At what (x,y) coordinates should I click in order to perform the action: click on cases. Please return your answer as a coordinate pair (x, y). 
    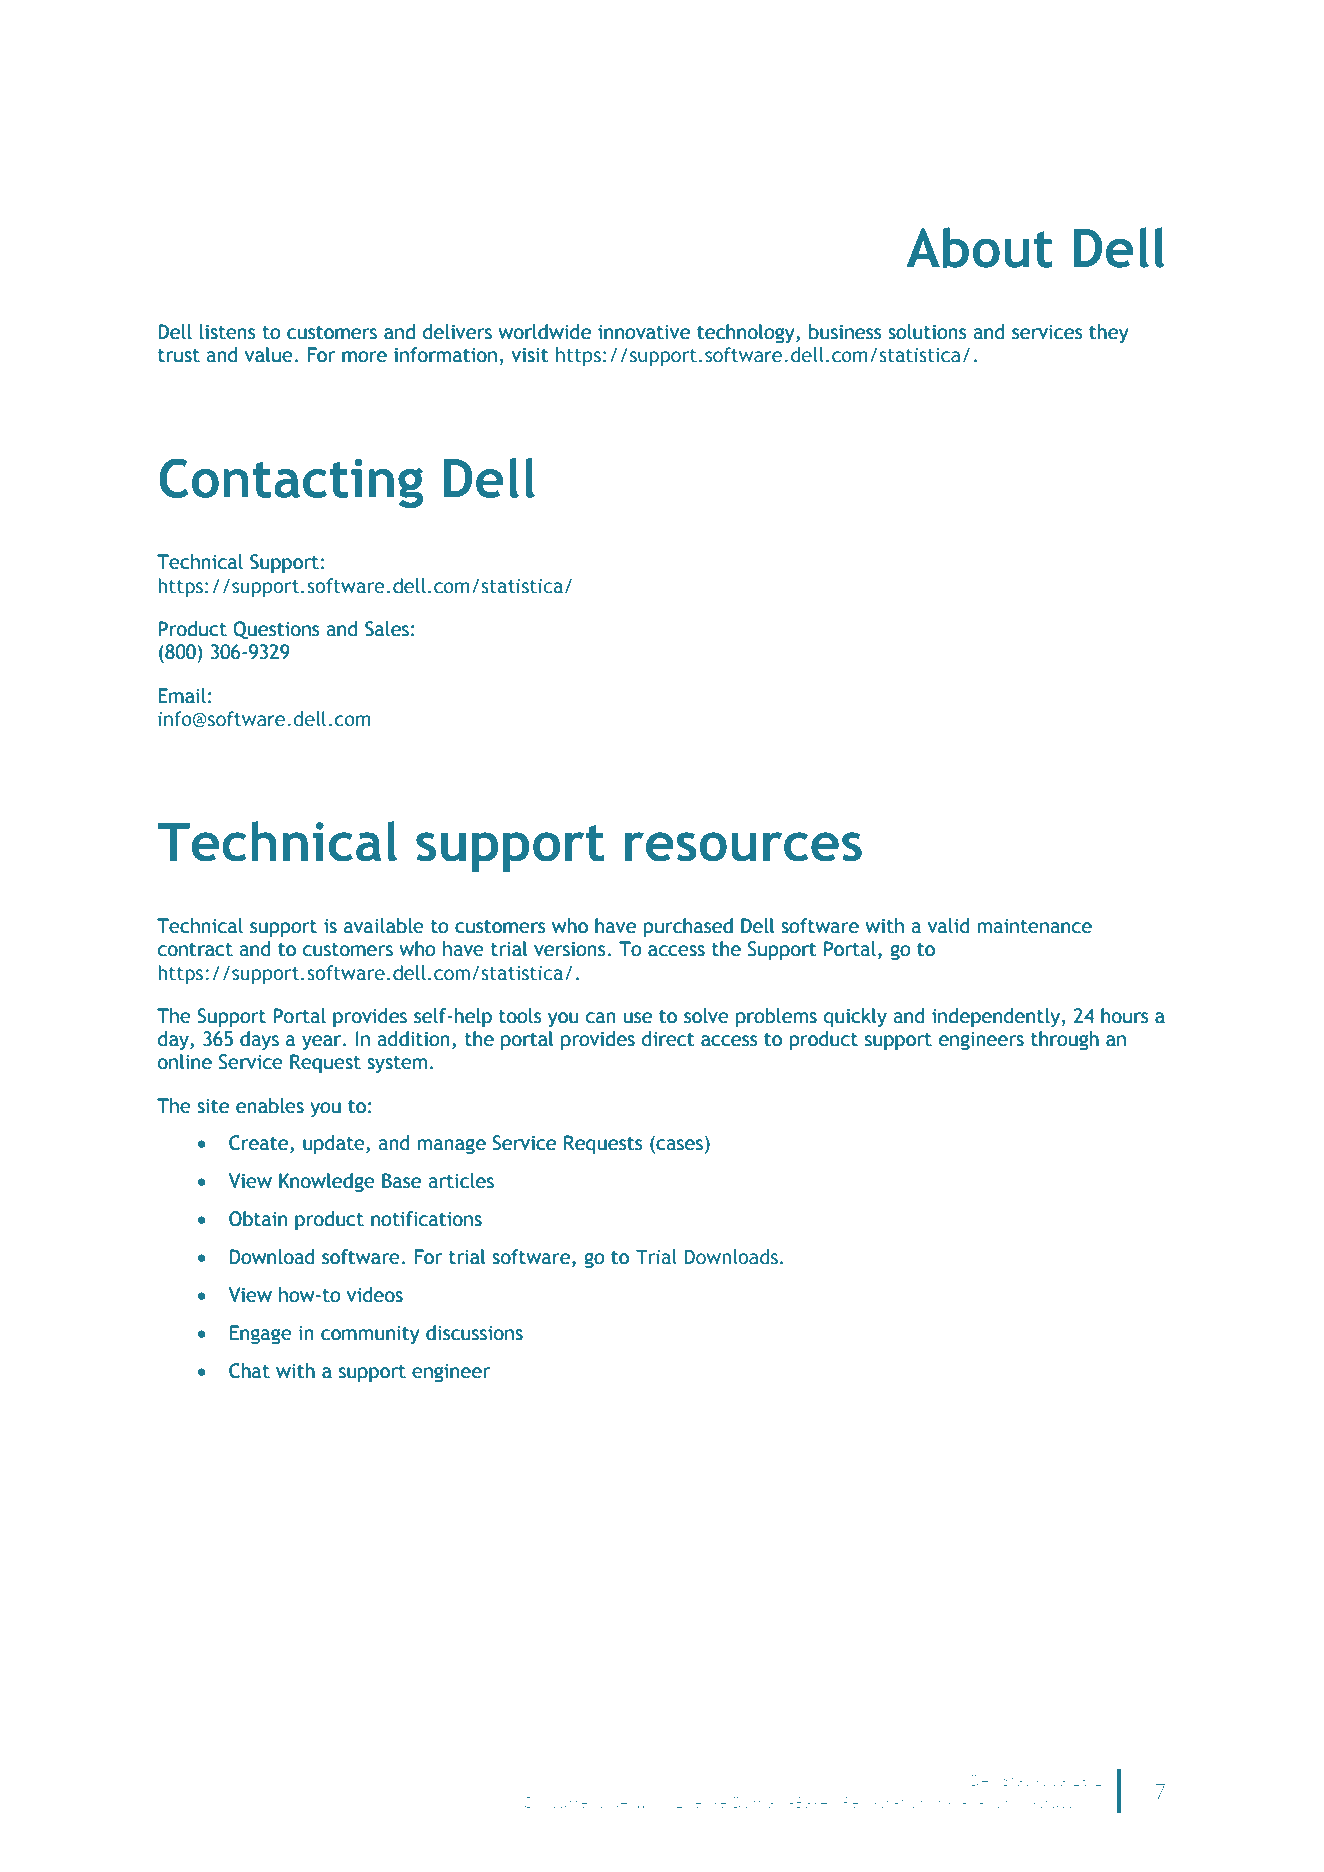
    Looking at the image, I should click on (678, 1146).
